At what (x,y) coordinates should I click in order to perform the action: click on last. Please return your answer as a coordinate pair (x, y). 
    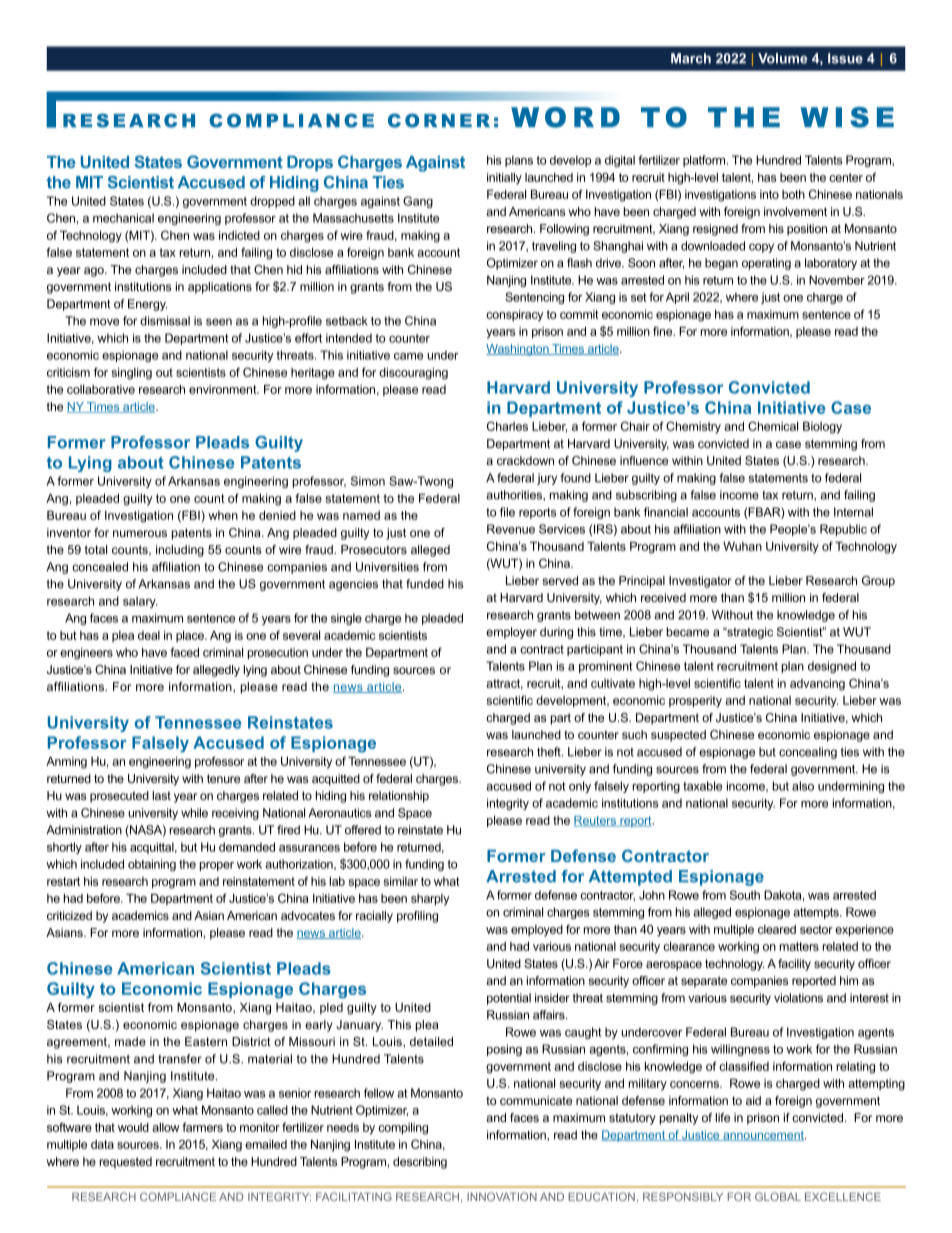
    Looking at the image, I should click on (161, 795).
